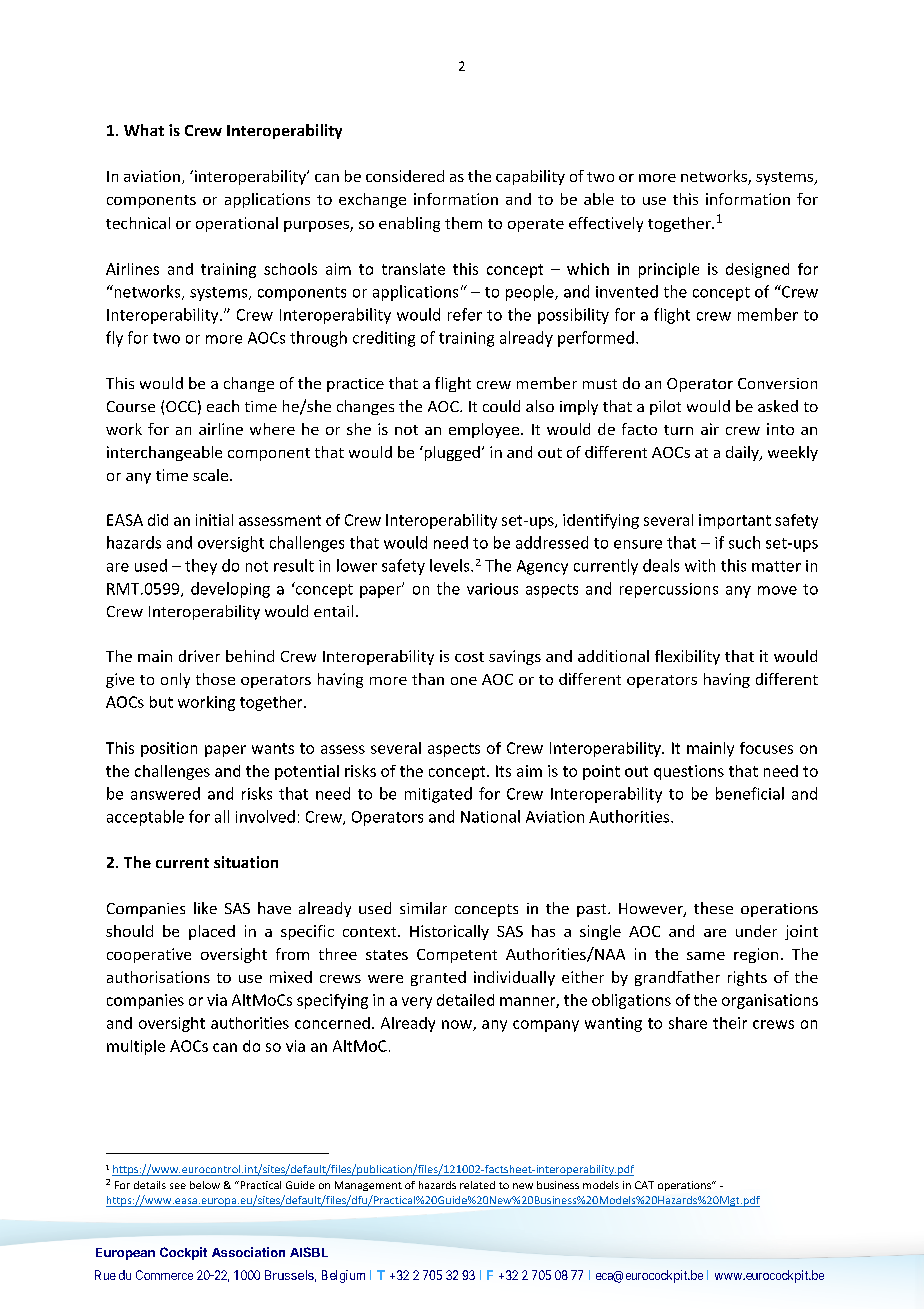  What do you see at coordinates (743, 453) in the screenshot?
I see `daily` at bounding box center [743, 453].
